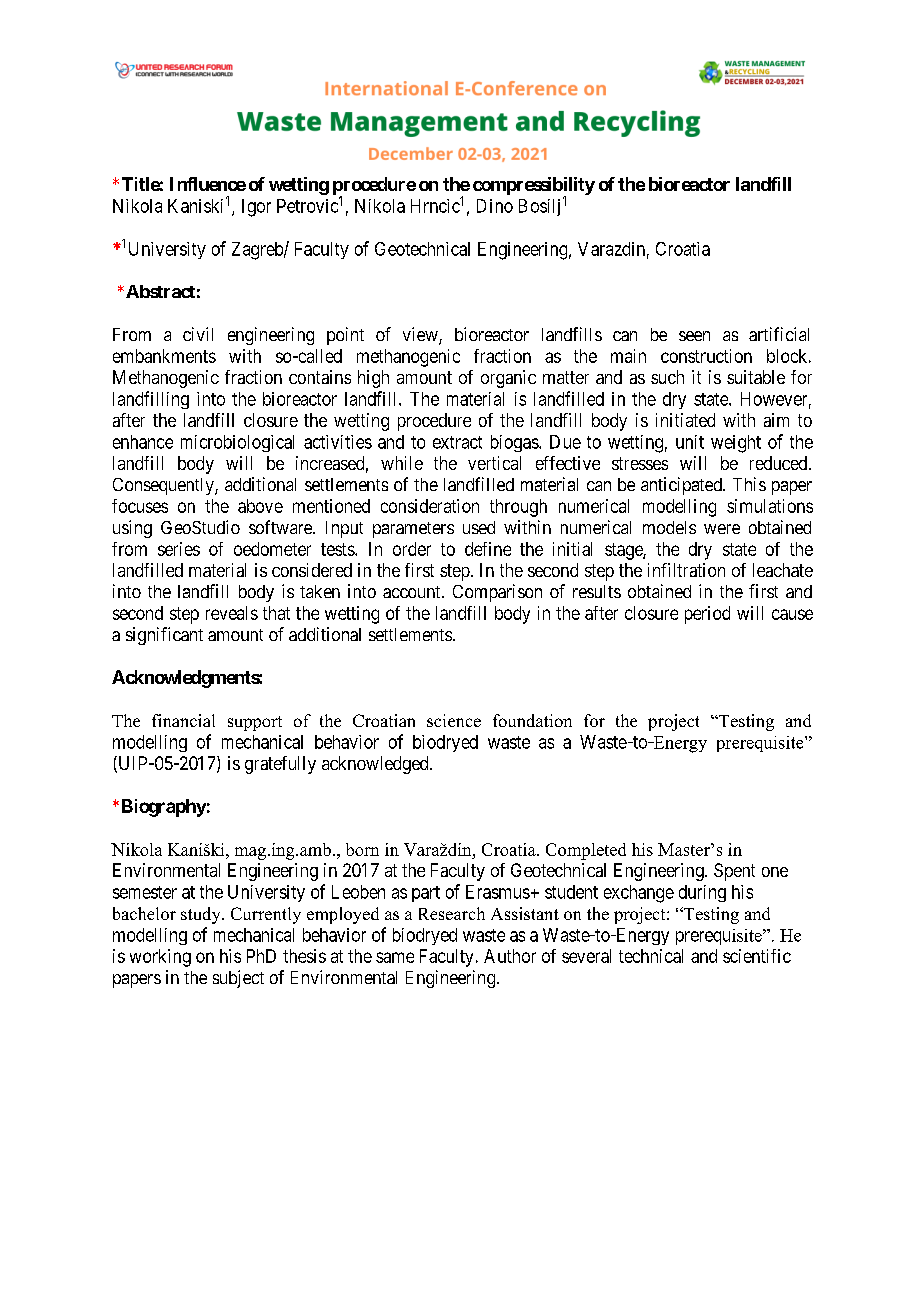 The height and width of the screenshot is (1308, 924). Describe the element at coordinates (497, 593) in the screenshot. I see `Comparison` at that location.
